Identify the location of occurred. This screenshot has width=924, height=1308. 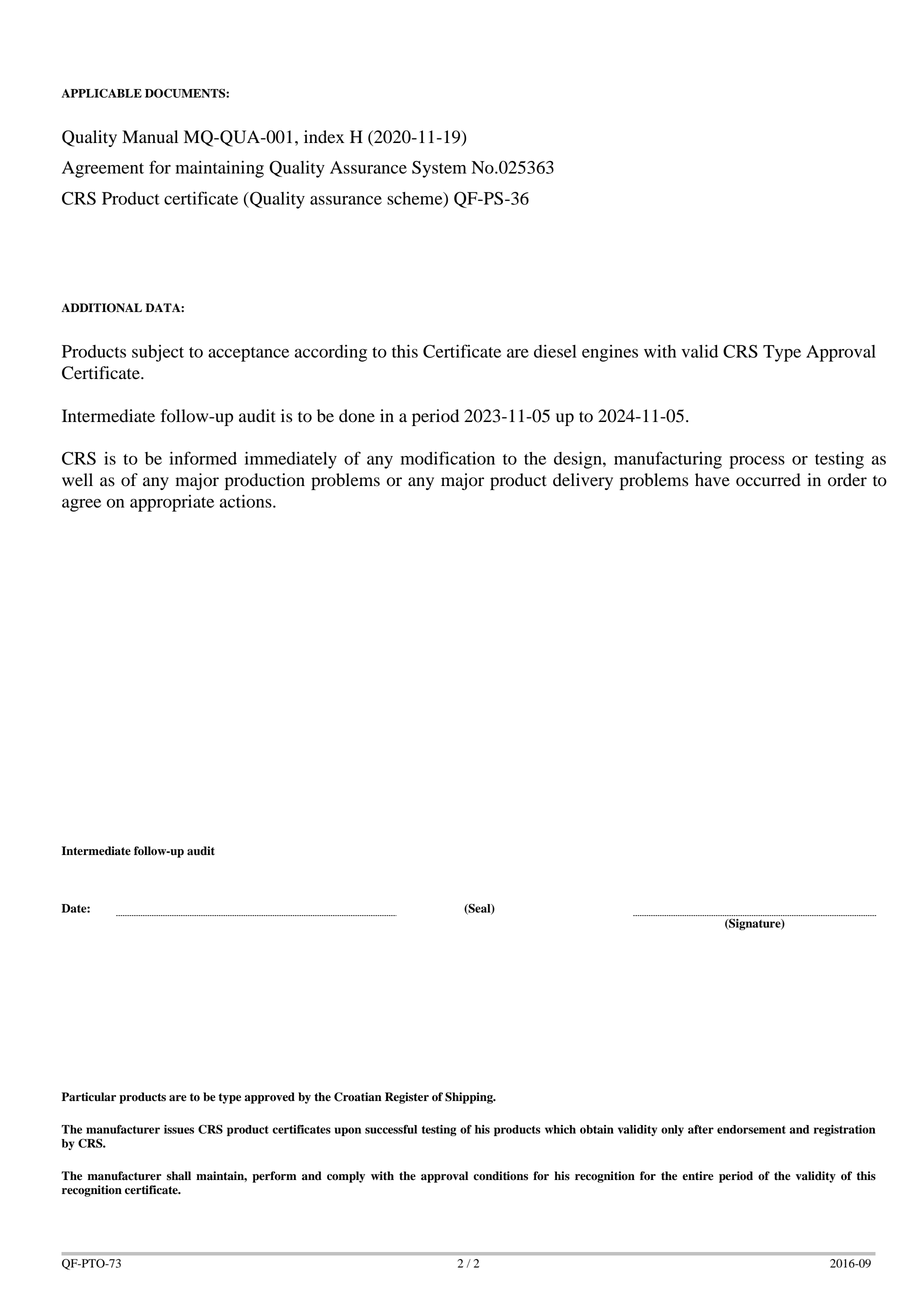
(768, 480).
